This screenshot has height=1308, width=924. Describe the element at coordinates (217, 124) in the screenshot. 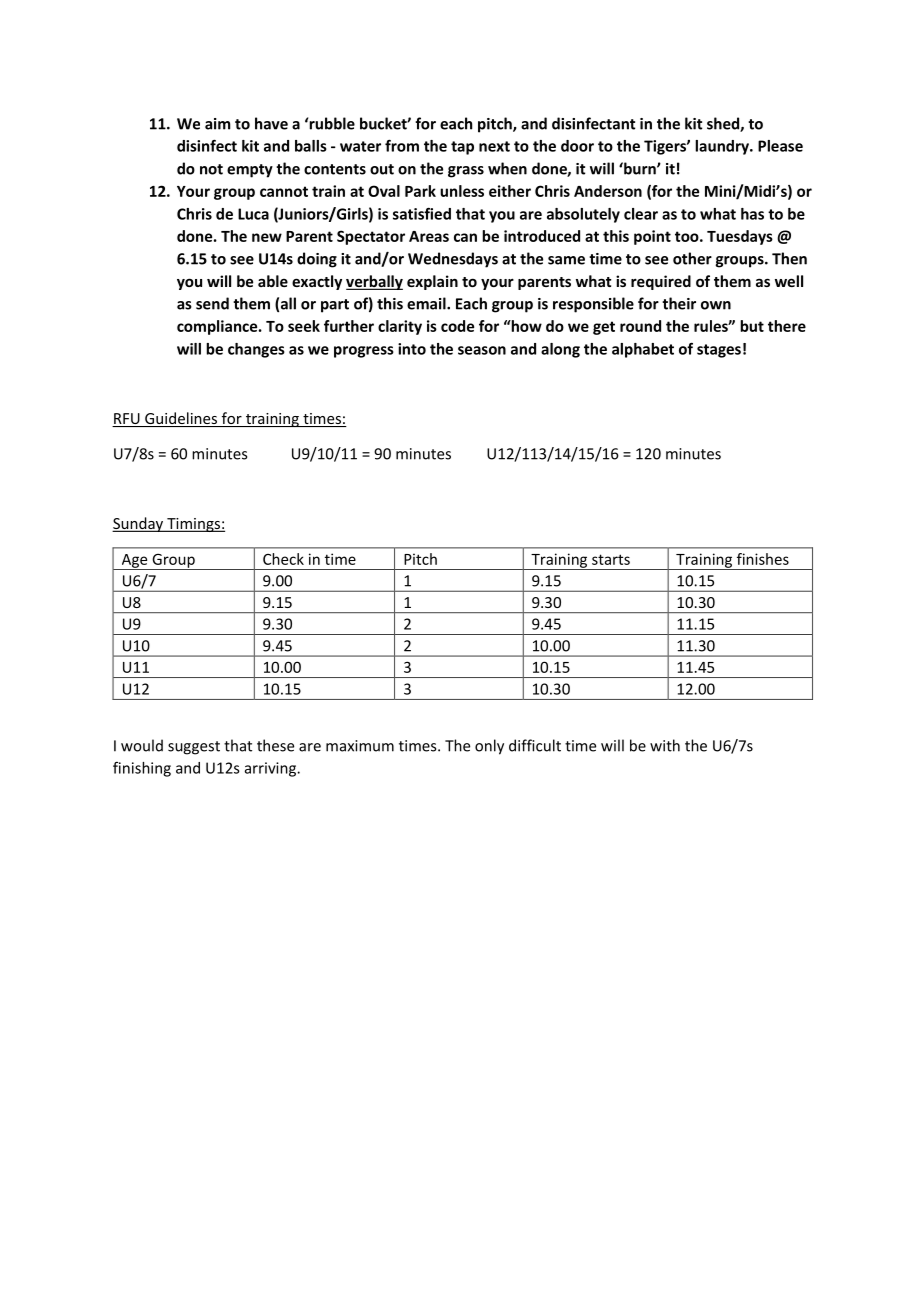

I see `aim` at that location.
